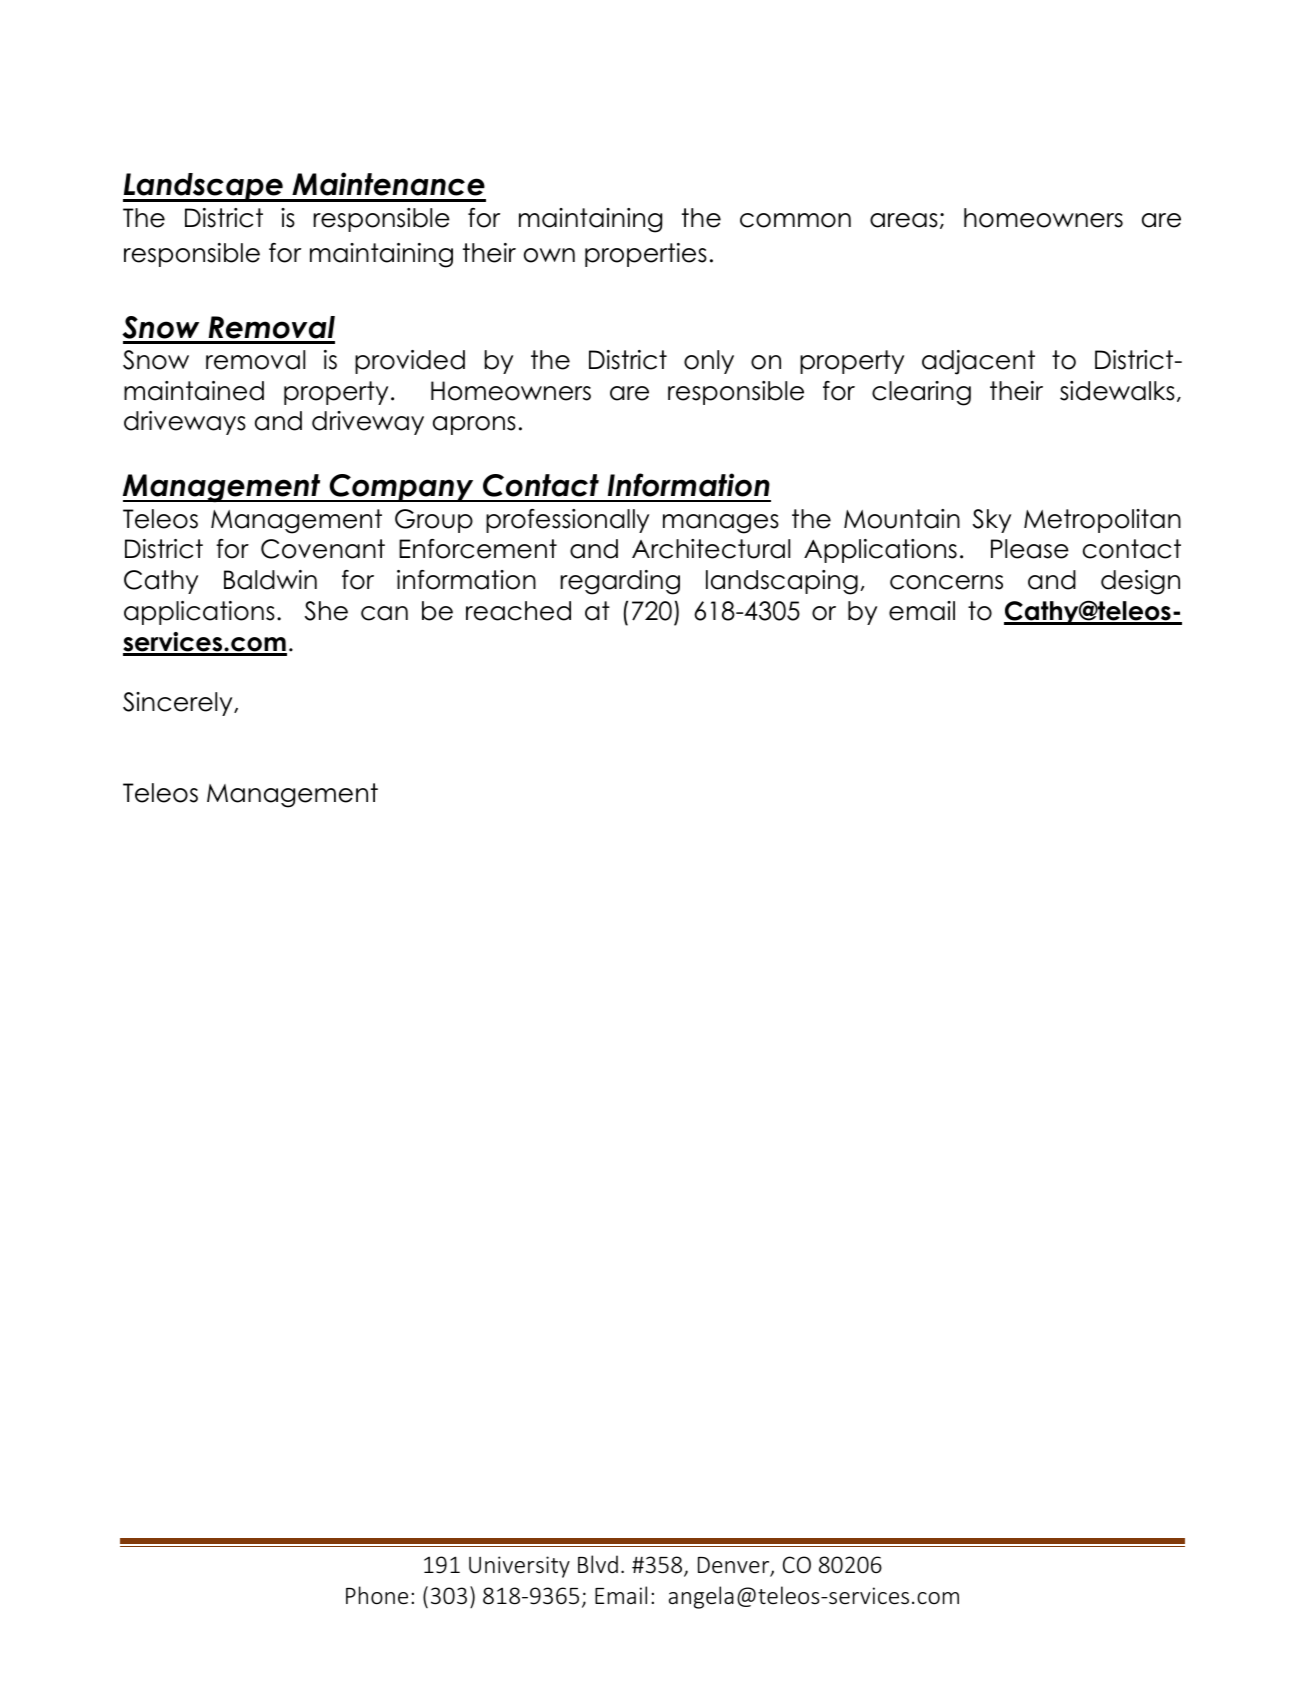 The width and height of the document is (1305, 1688). I want to click on areas, so click(904, 220).
